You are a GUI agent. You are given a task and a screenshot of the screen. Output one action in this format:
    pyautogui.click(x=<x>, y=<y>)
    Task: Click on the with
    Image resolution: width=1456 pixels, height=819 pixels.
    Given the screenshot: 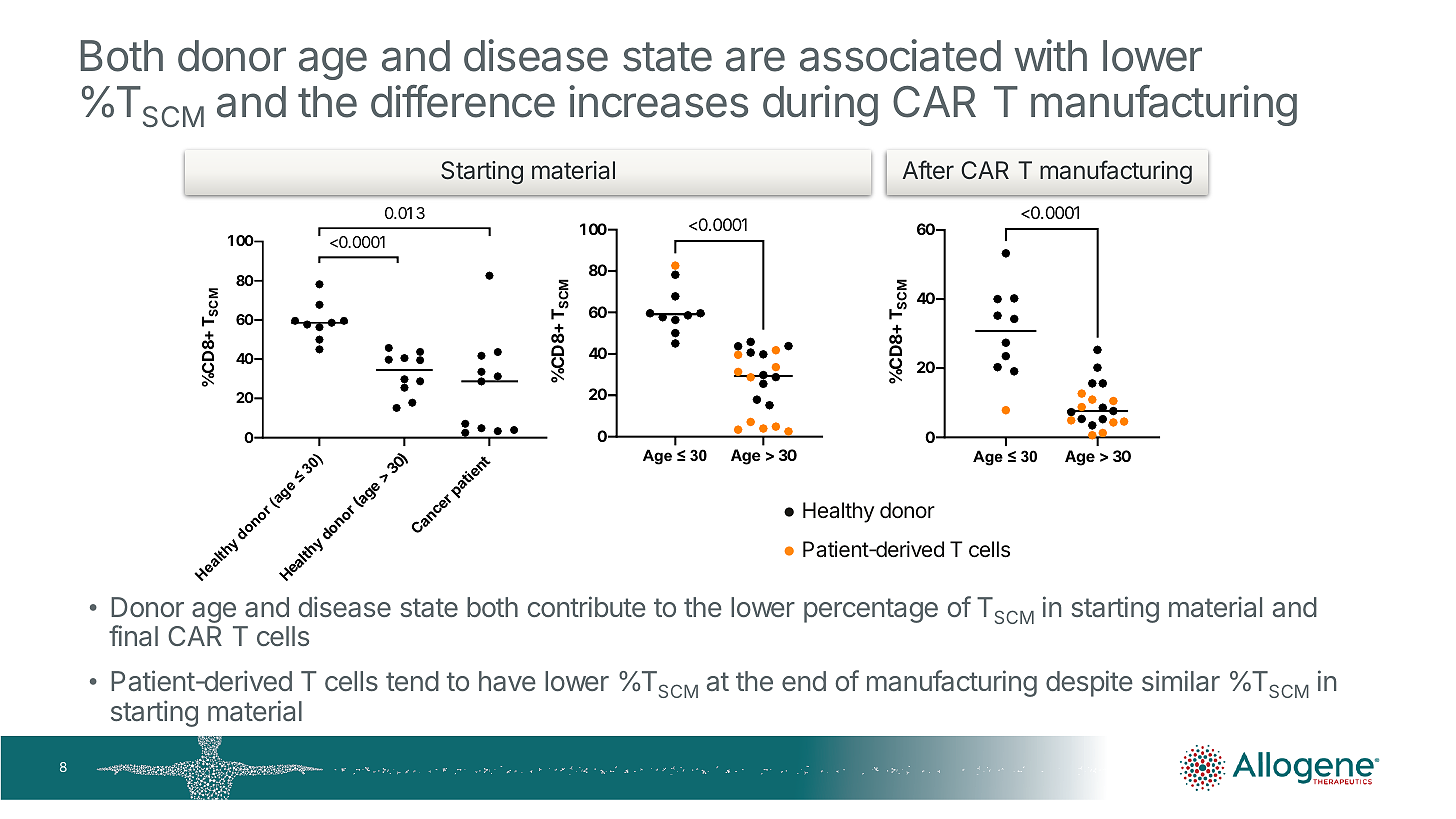 What is the action you would take?
    pyautogui.click(x=1050, y=55)
